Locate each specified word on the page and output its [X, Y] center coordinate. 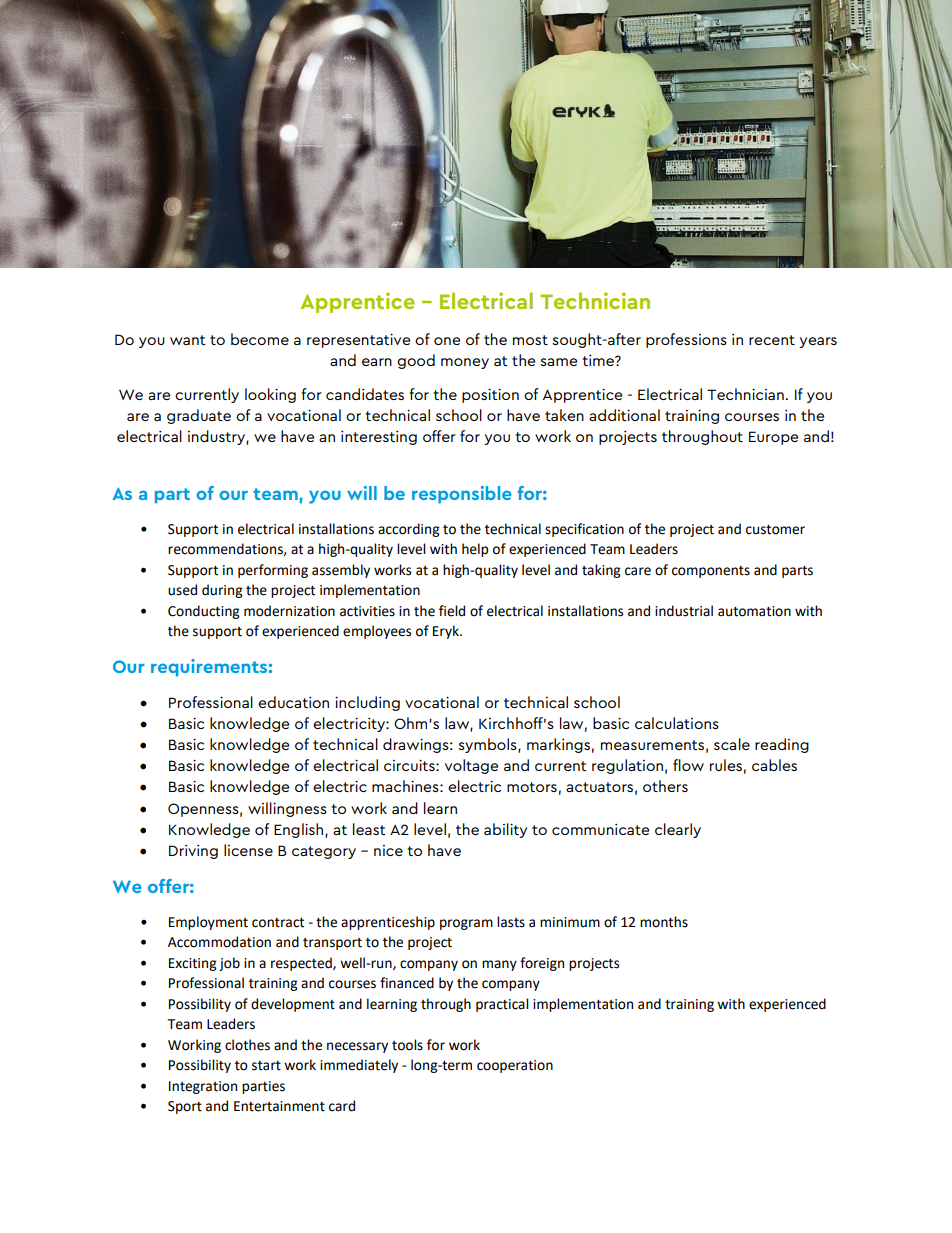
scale [732, 744]
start [266, 1066]
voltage [471, 766]
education [293, 702]
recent [772, 340]
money [465, 363]
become [260, 339]
